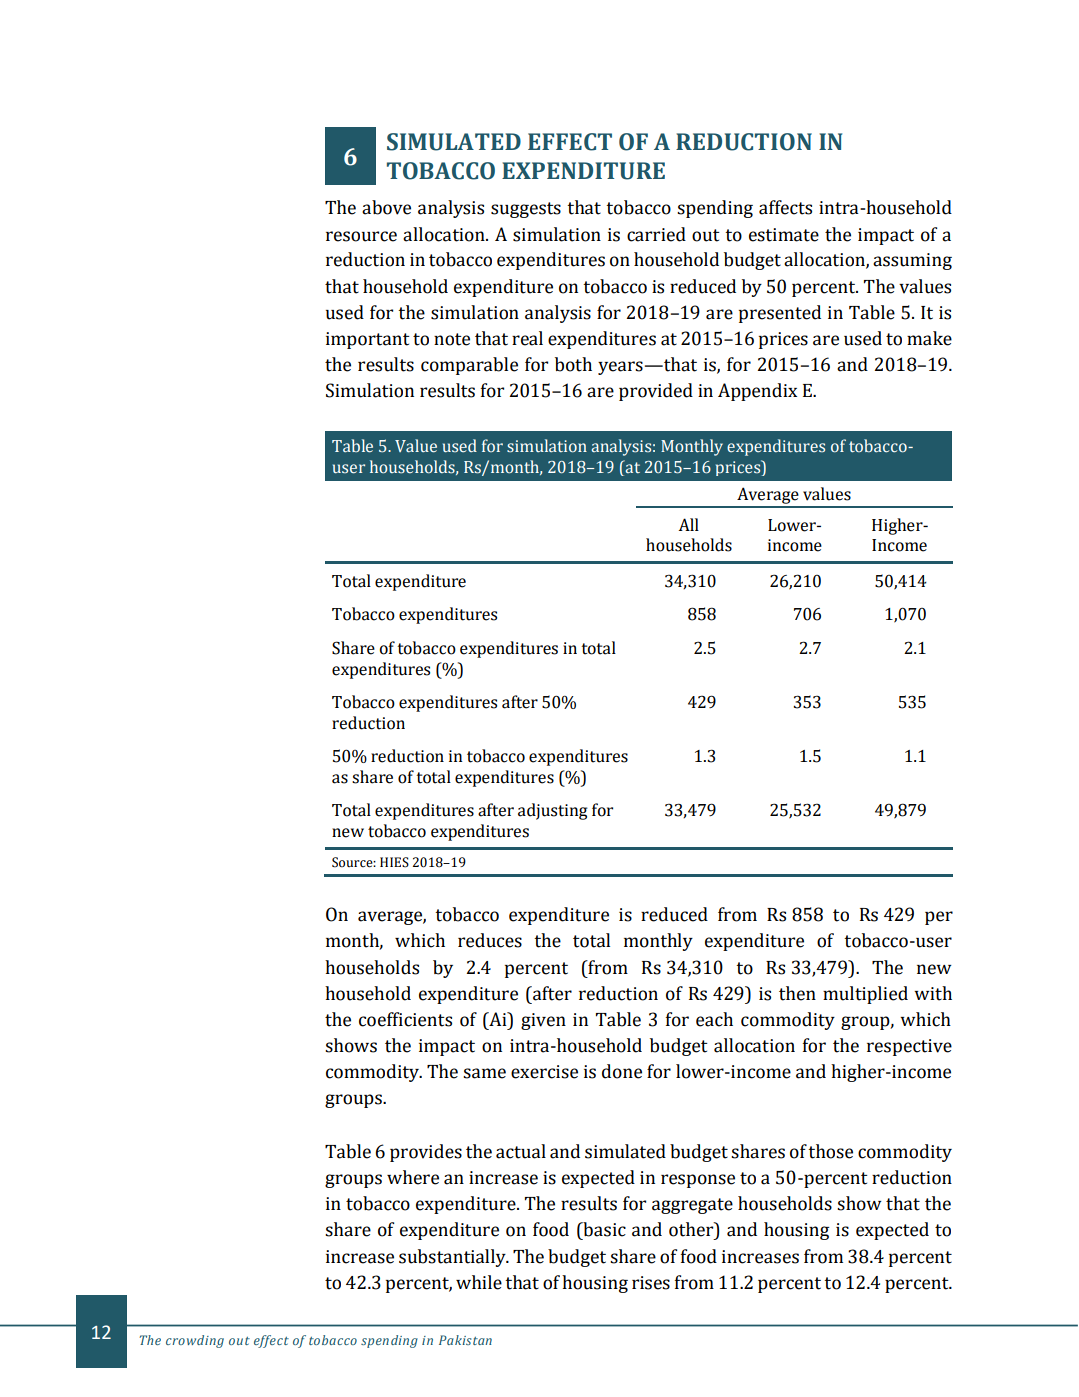 This image has width=1079, height=1397. Describe the element at coordinates (553, 811) in the image. I see `adjusting` at that location.
